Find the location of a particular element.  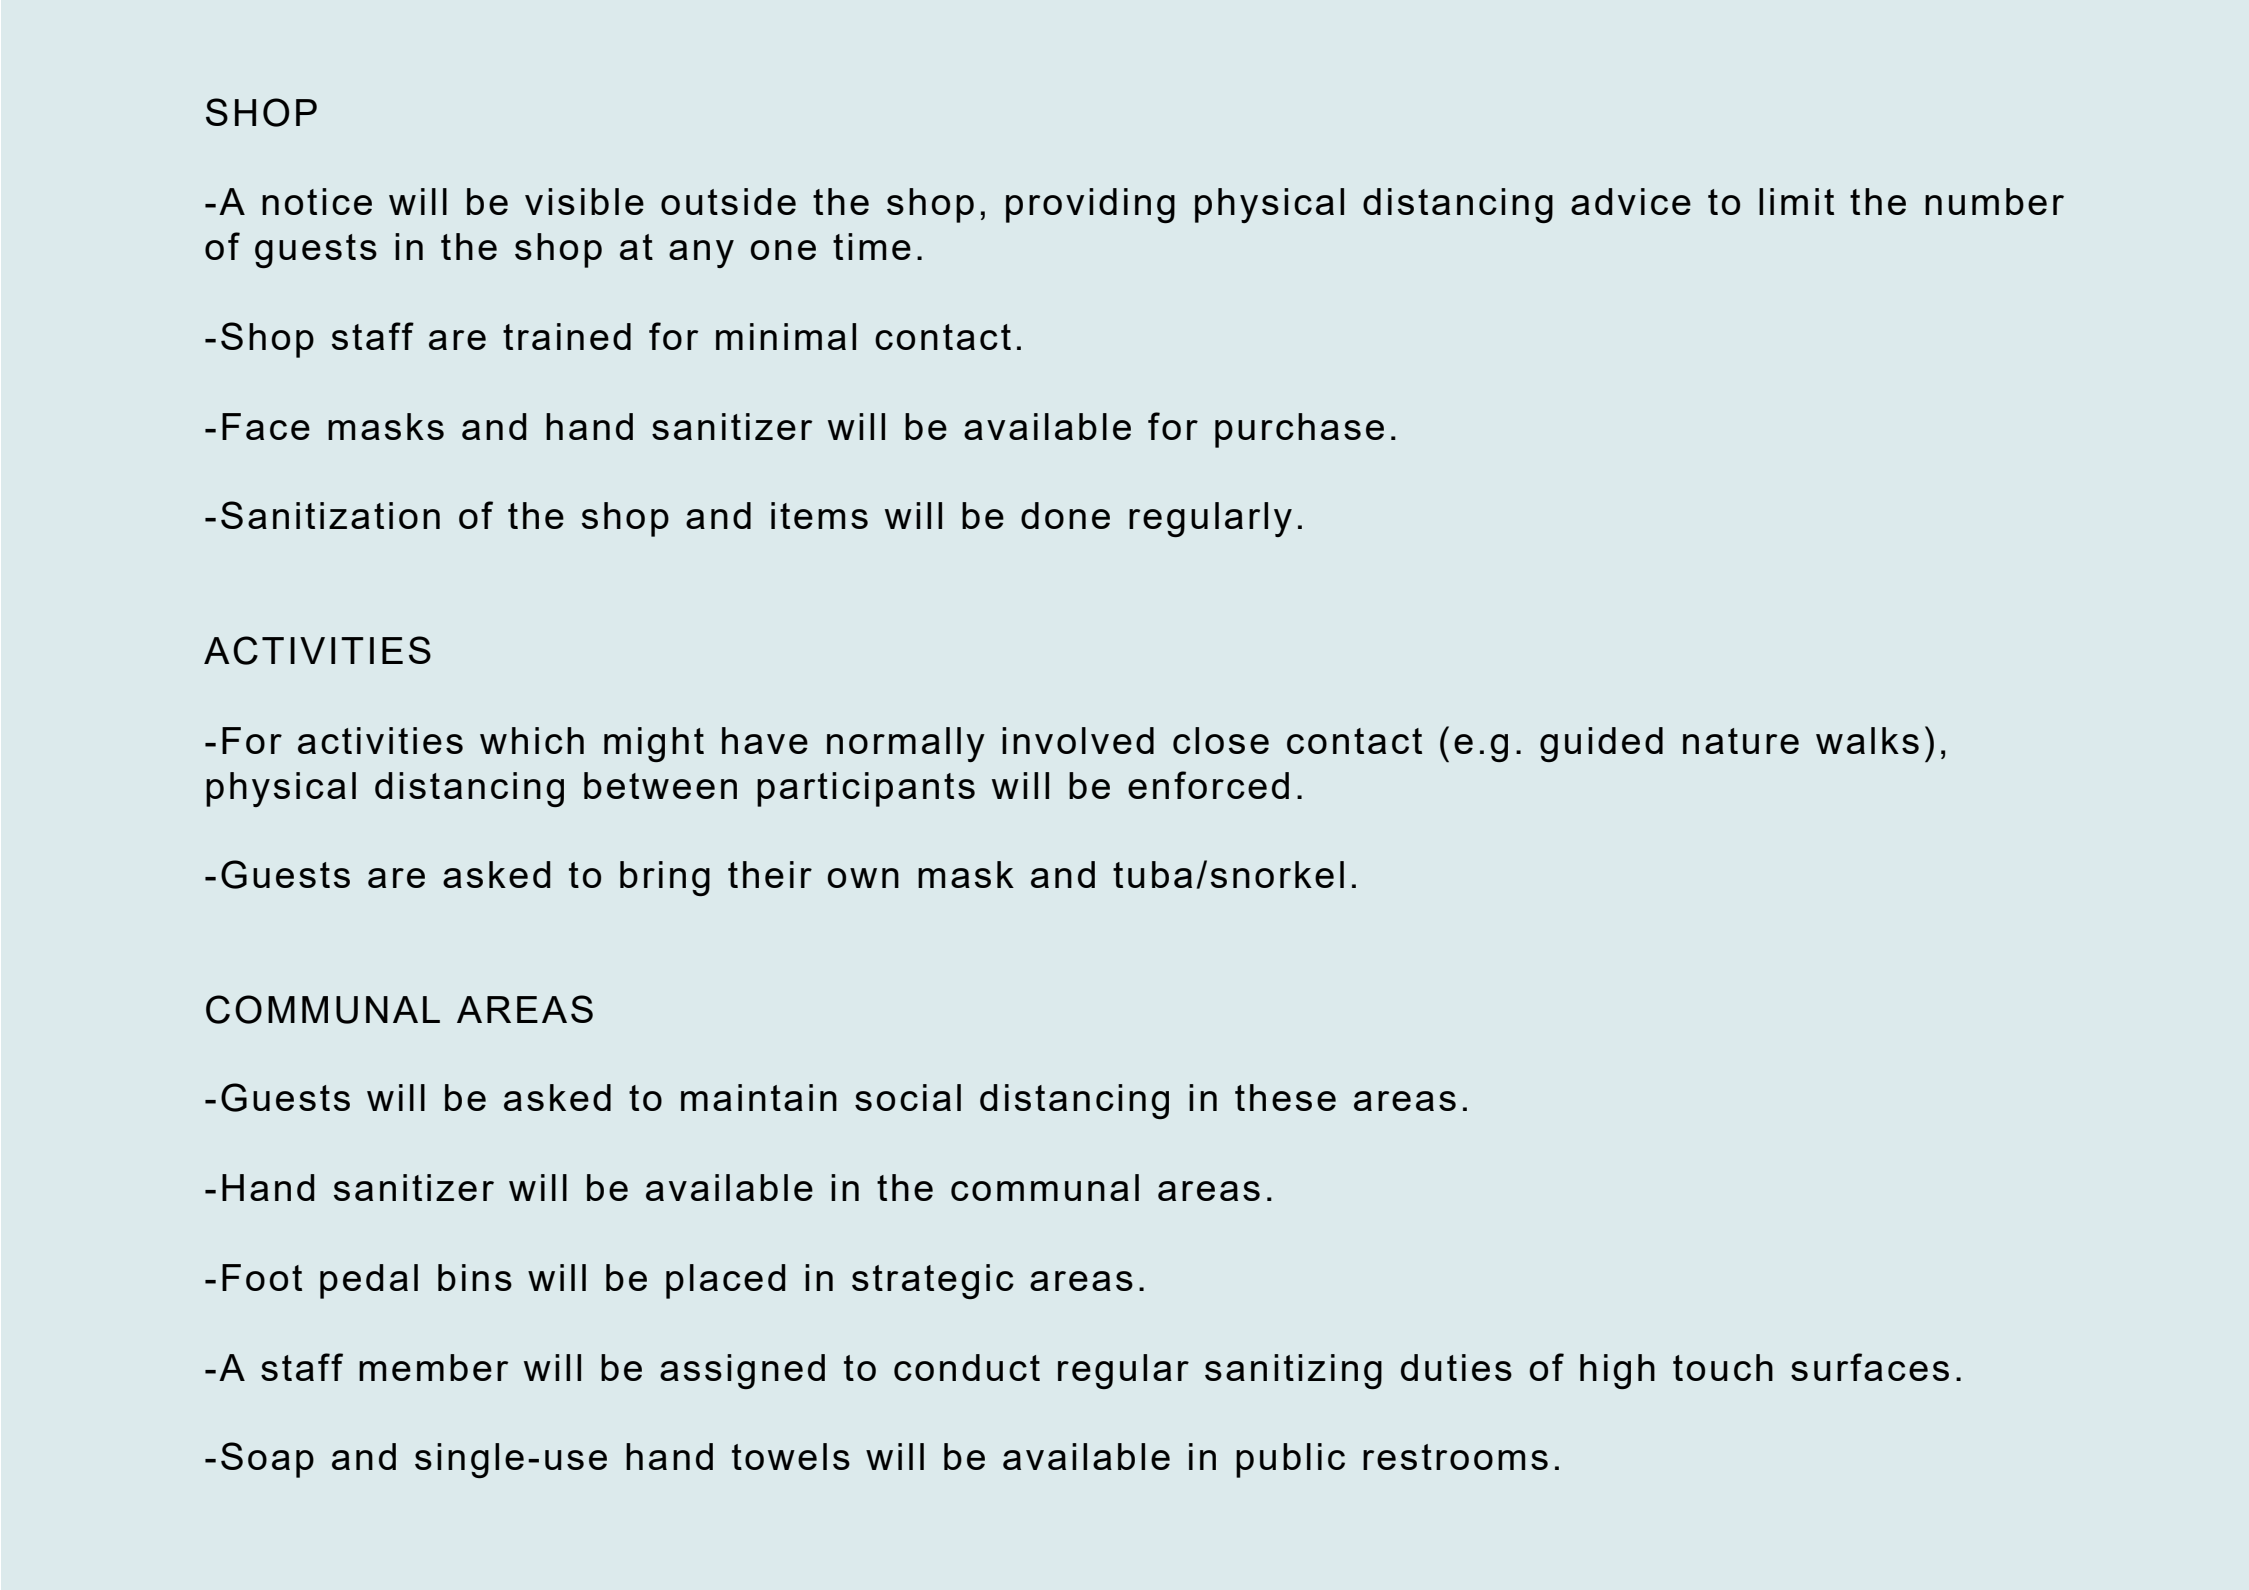

member is located at coordinates (434, 1367).
